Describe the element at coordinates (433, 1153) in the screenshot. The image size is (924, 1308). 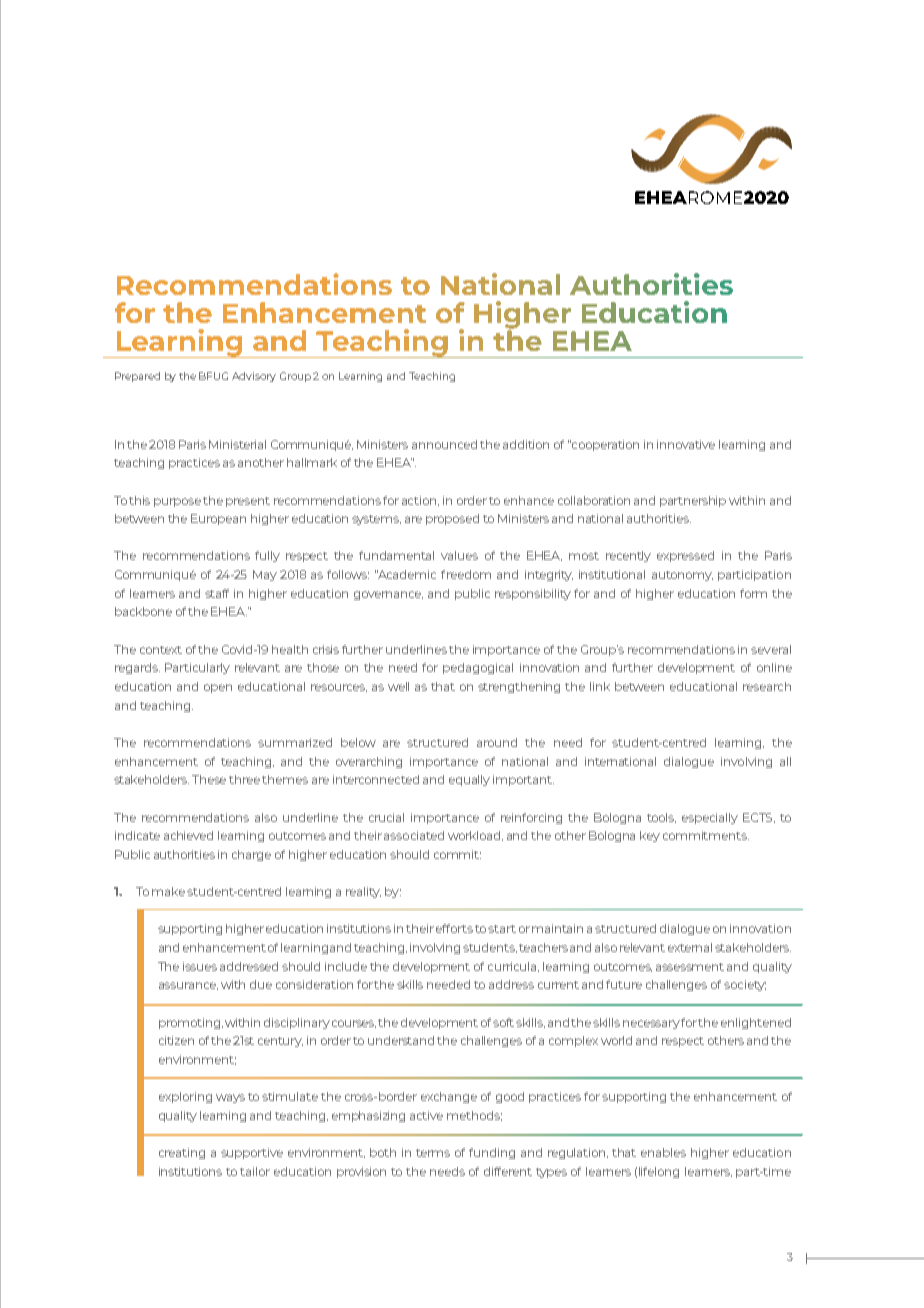
I see `terms` at that location.
